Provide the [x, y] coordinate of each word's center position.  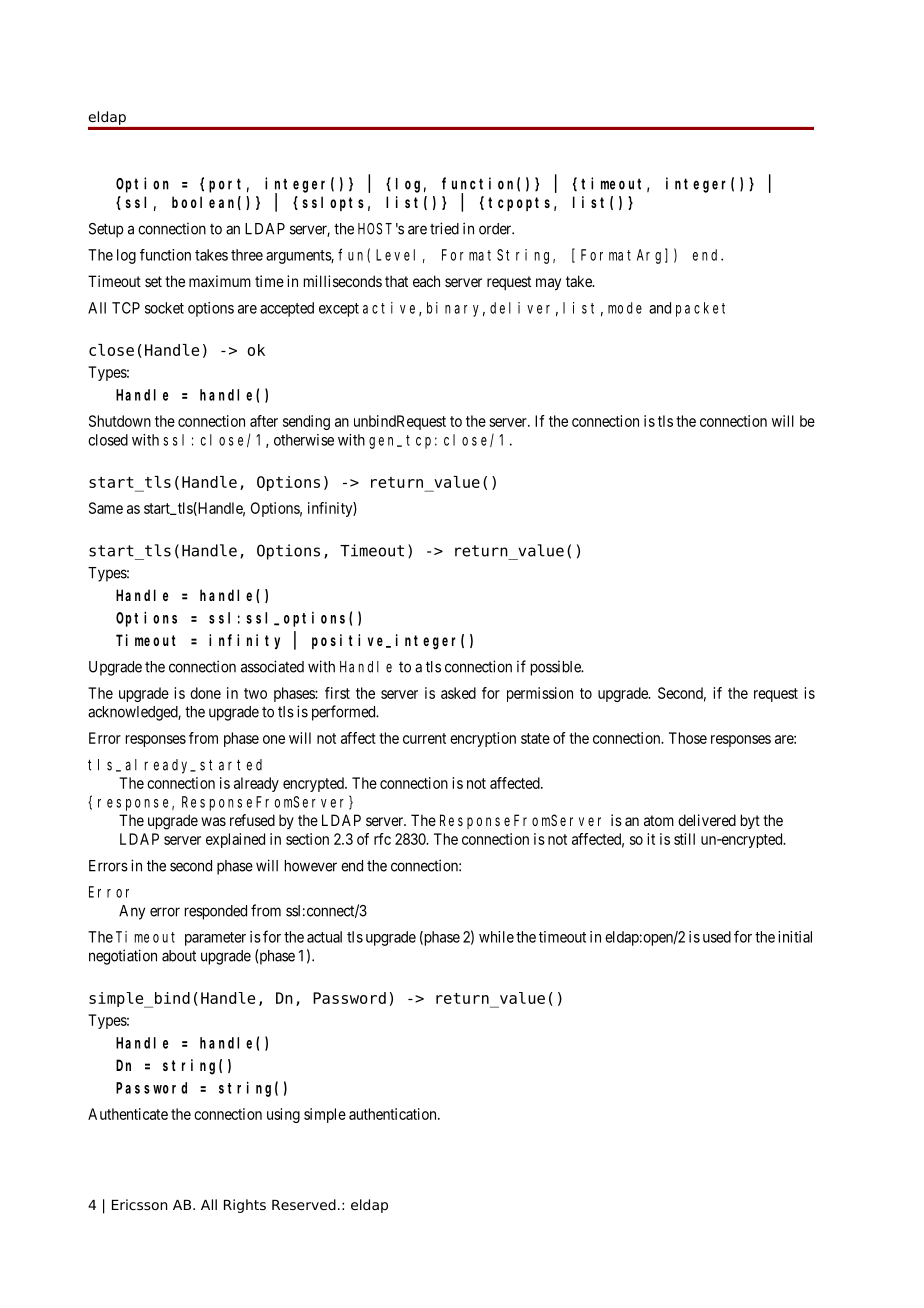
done [205, 693]
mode [625, 308]
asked [458, 693]
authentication [394, 1114]
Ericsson [139, 1204]
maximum [220, 281]
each [426, 281]
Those [688, 738]
